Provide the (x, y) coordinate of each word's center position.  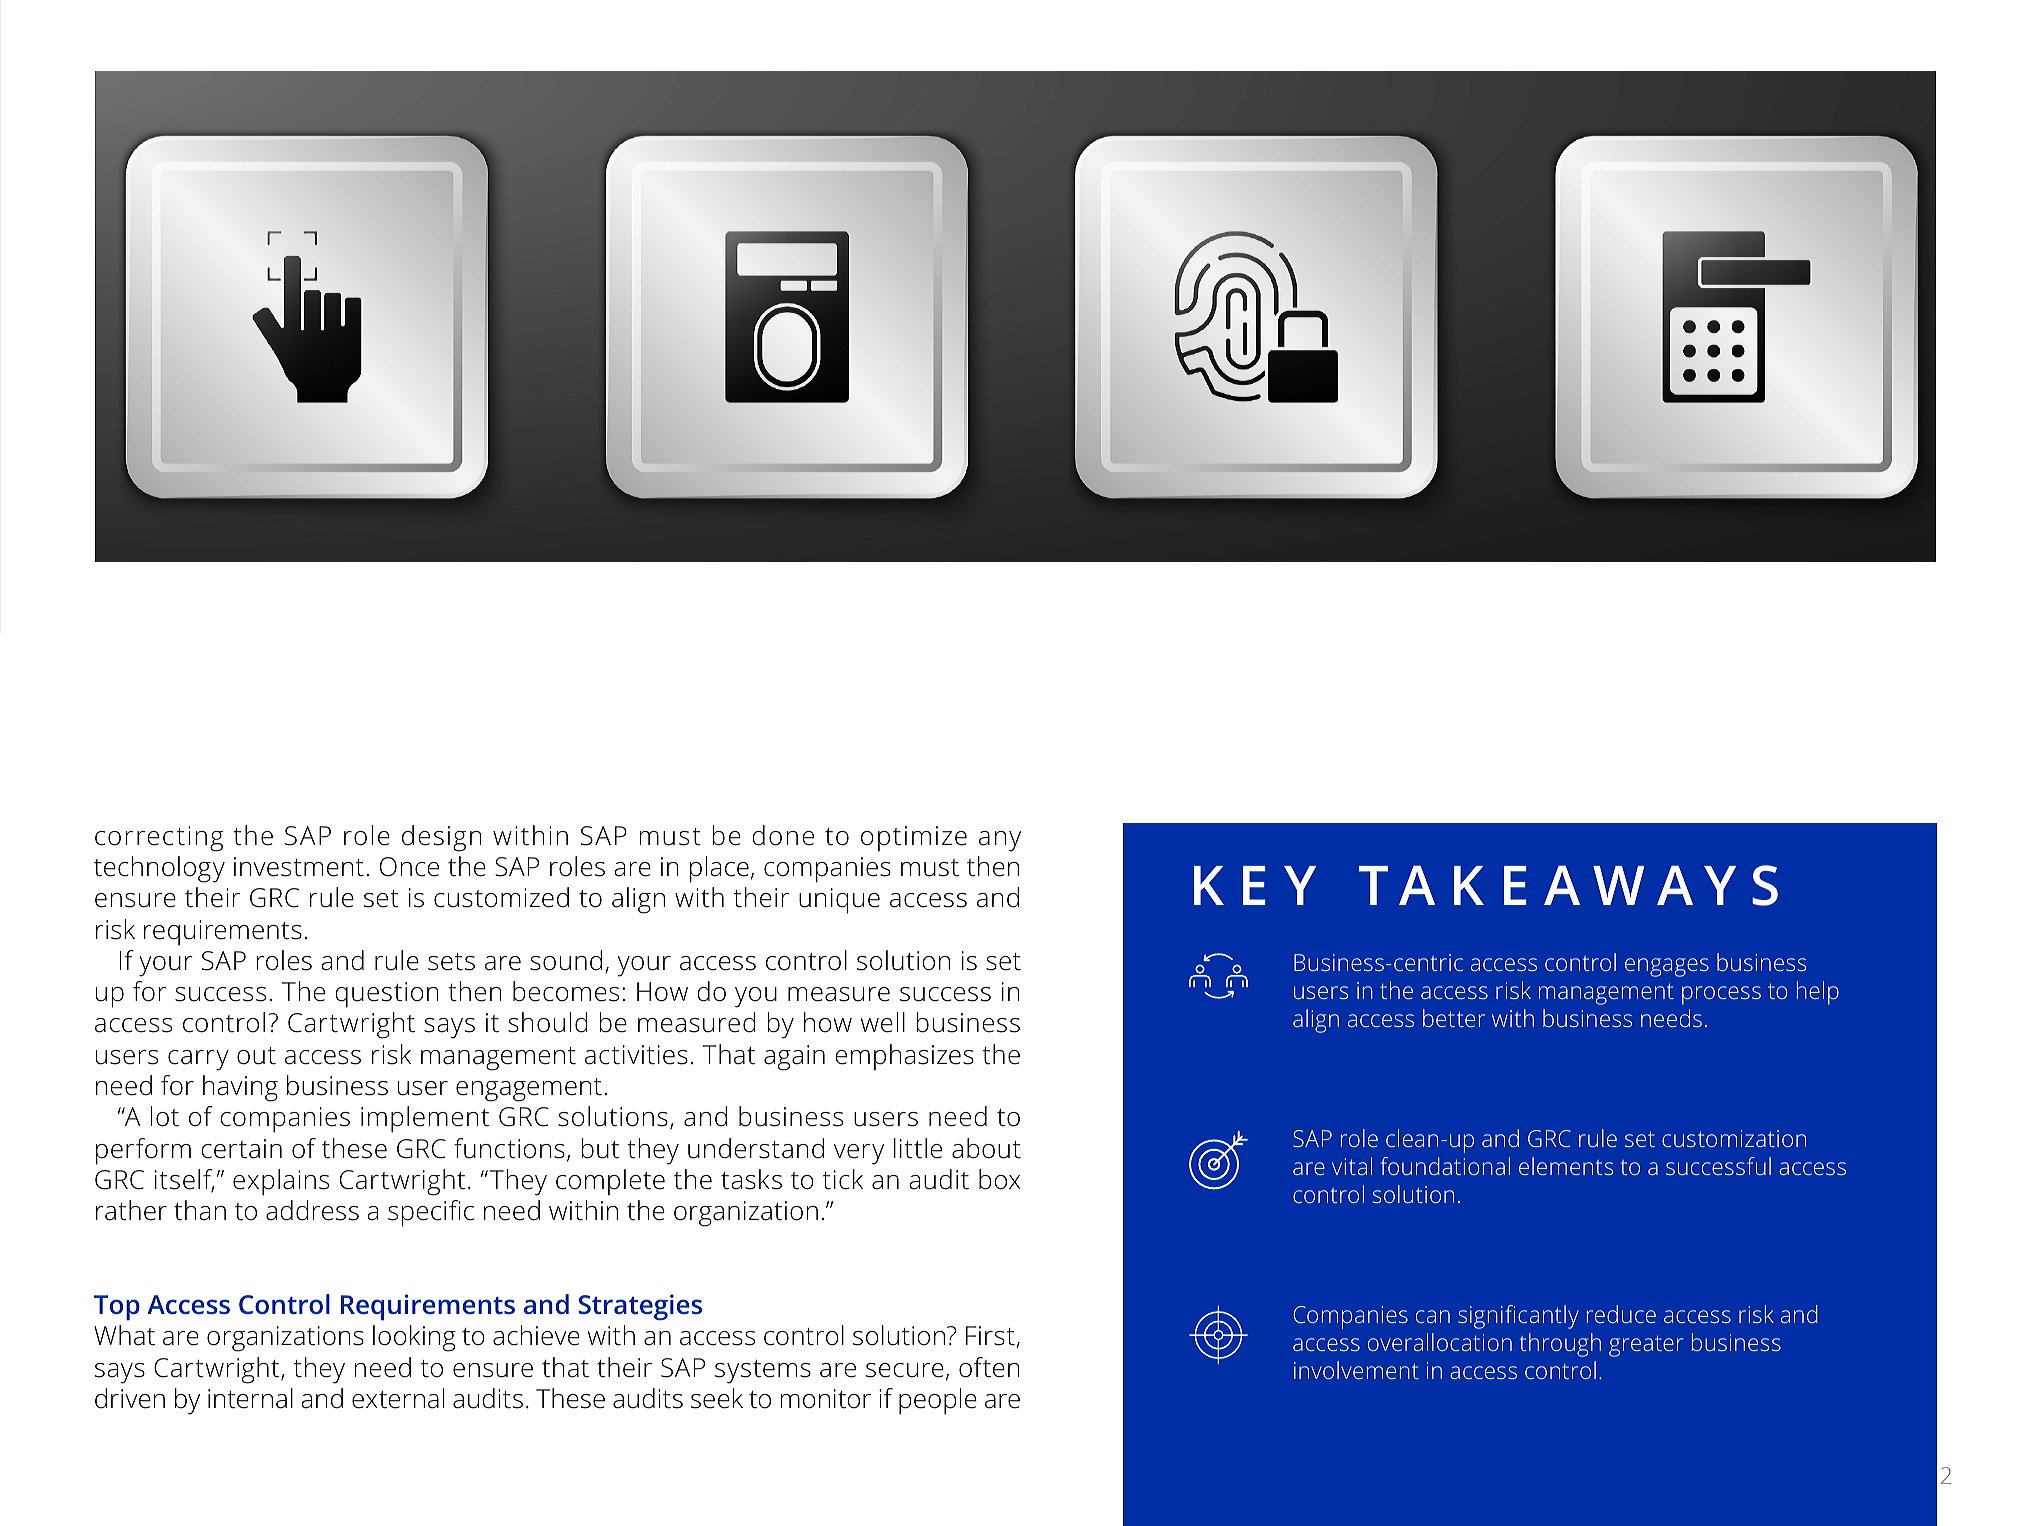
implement (425, 1119)
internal (250, 1398)
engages (1667, 967)
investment (299, 867)
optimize (914, 838)
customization (1734, 1138)
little (918, 1148)
